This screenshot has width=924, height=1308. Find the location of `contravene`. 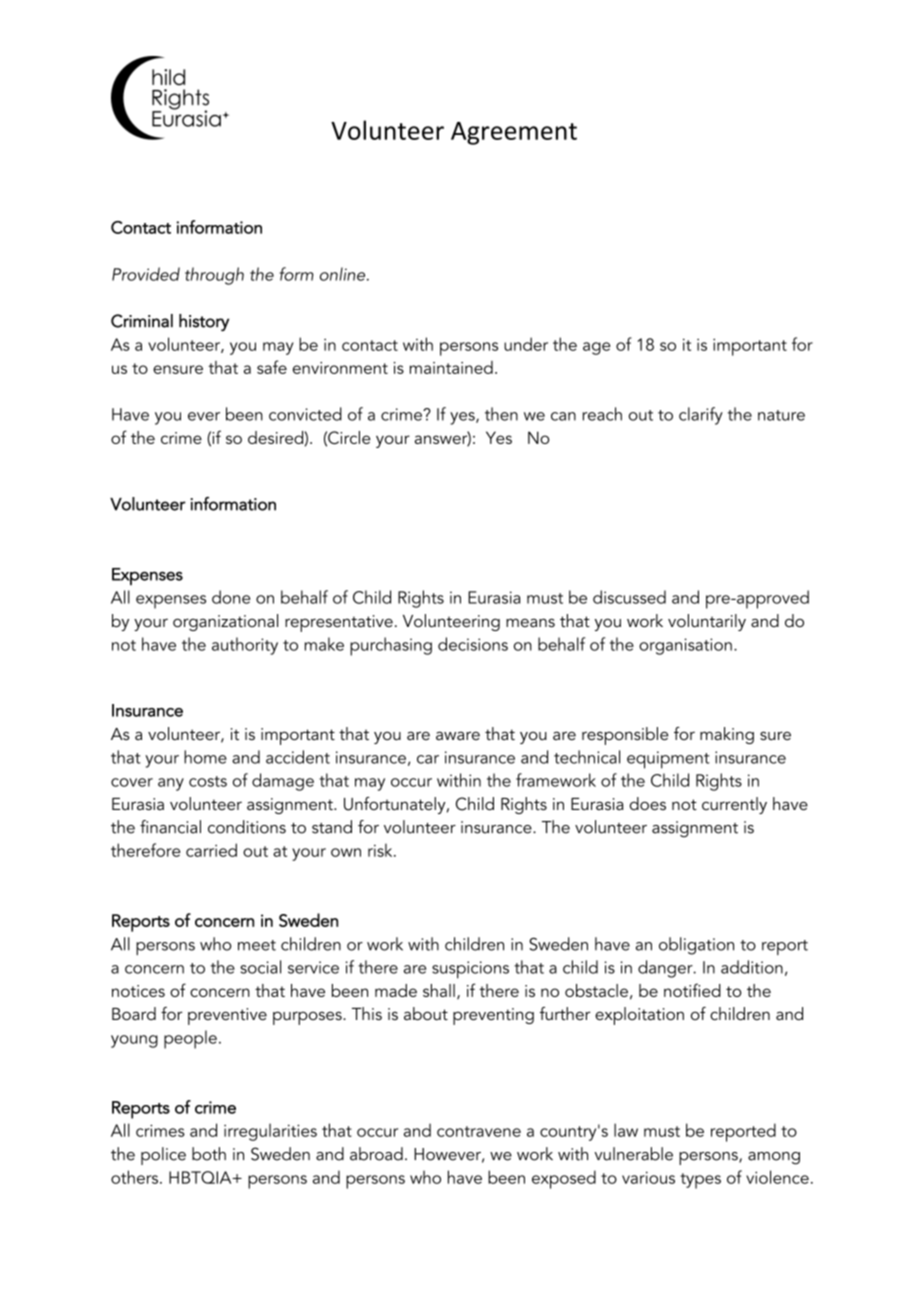

contravene is located at coordinates (479, 1131).
